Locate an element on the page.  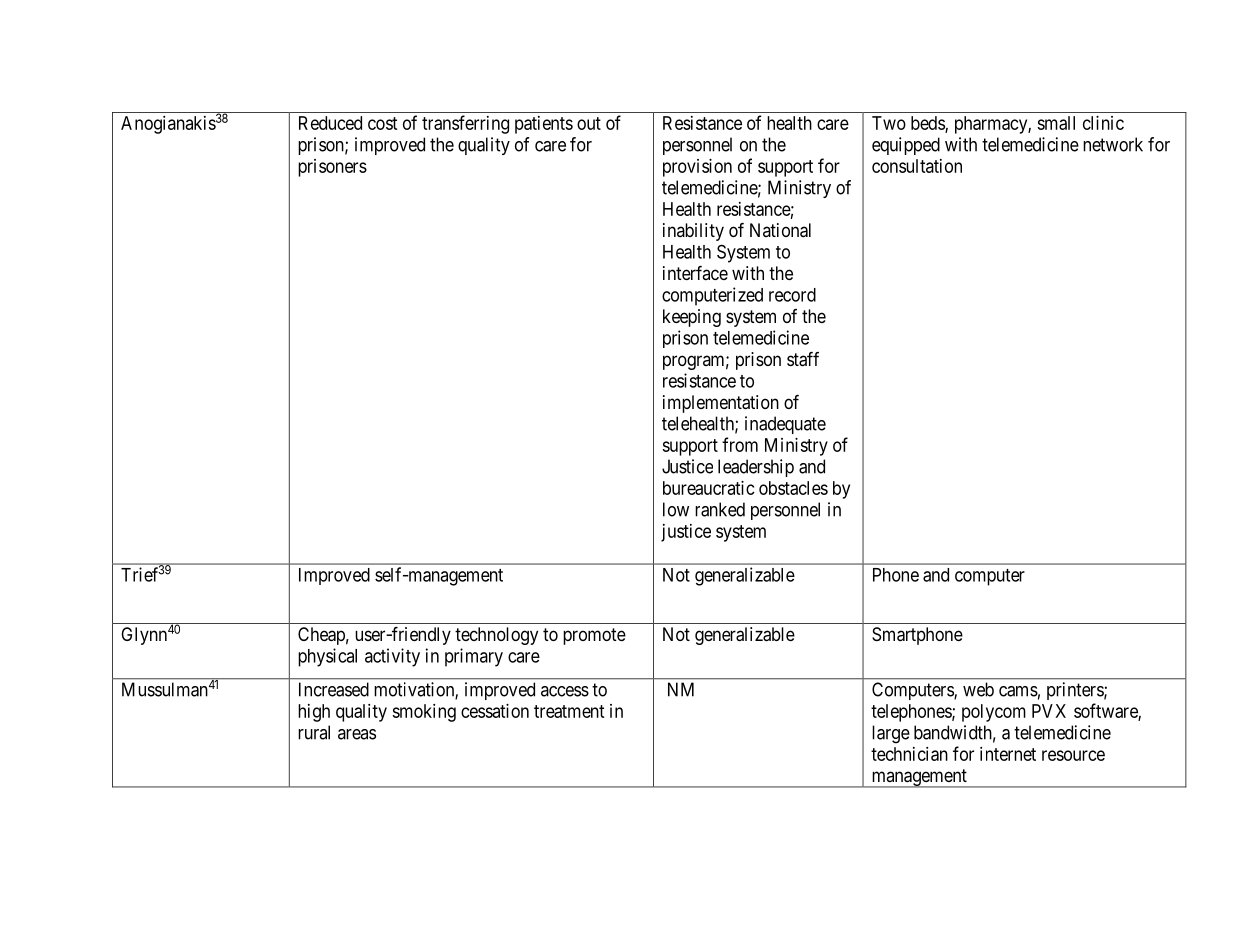
keeping is located at coordinates (692, 318).
